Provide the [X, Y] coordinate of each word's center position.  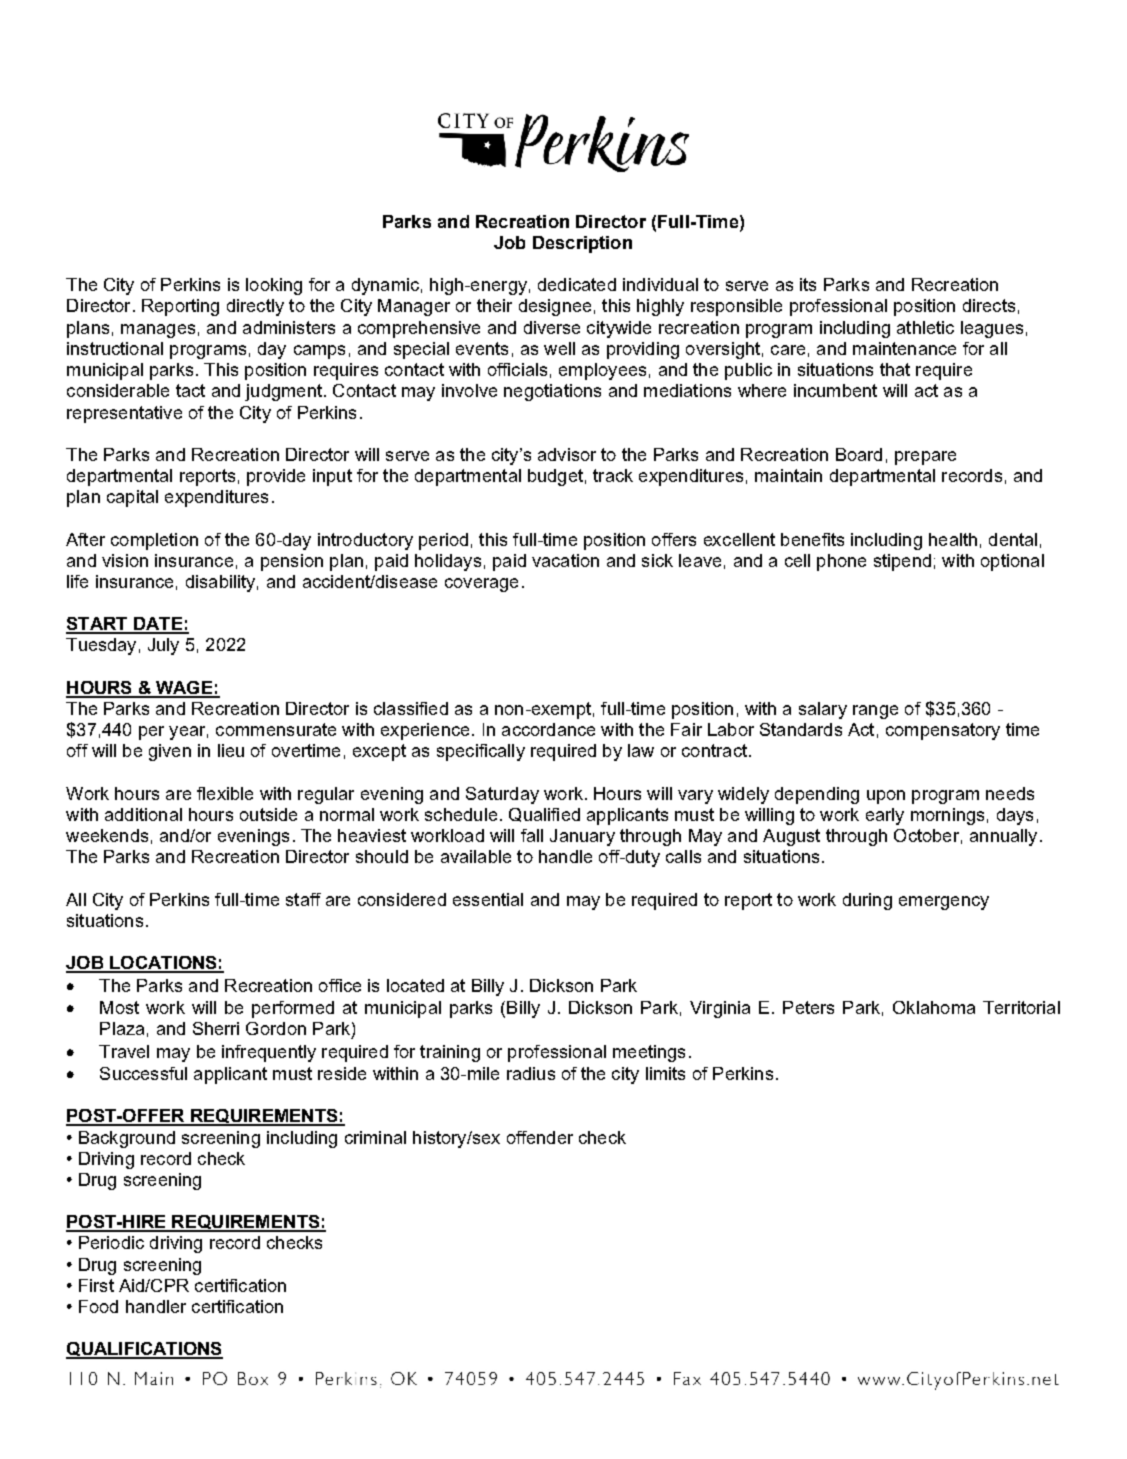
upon [886, 797]
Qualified [544, 815]
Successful [143, 1073]
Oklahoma [934, 1007]
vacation [565, 560]
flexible [225, 793]
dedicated [577, 284]
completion [154, 541]
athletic [925, 327]
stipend [902, 562]
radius [531, 1073]
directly [255, 307]
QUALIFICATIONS [144, 1350]
